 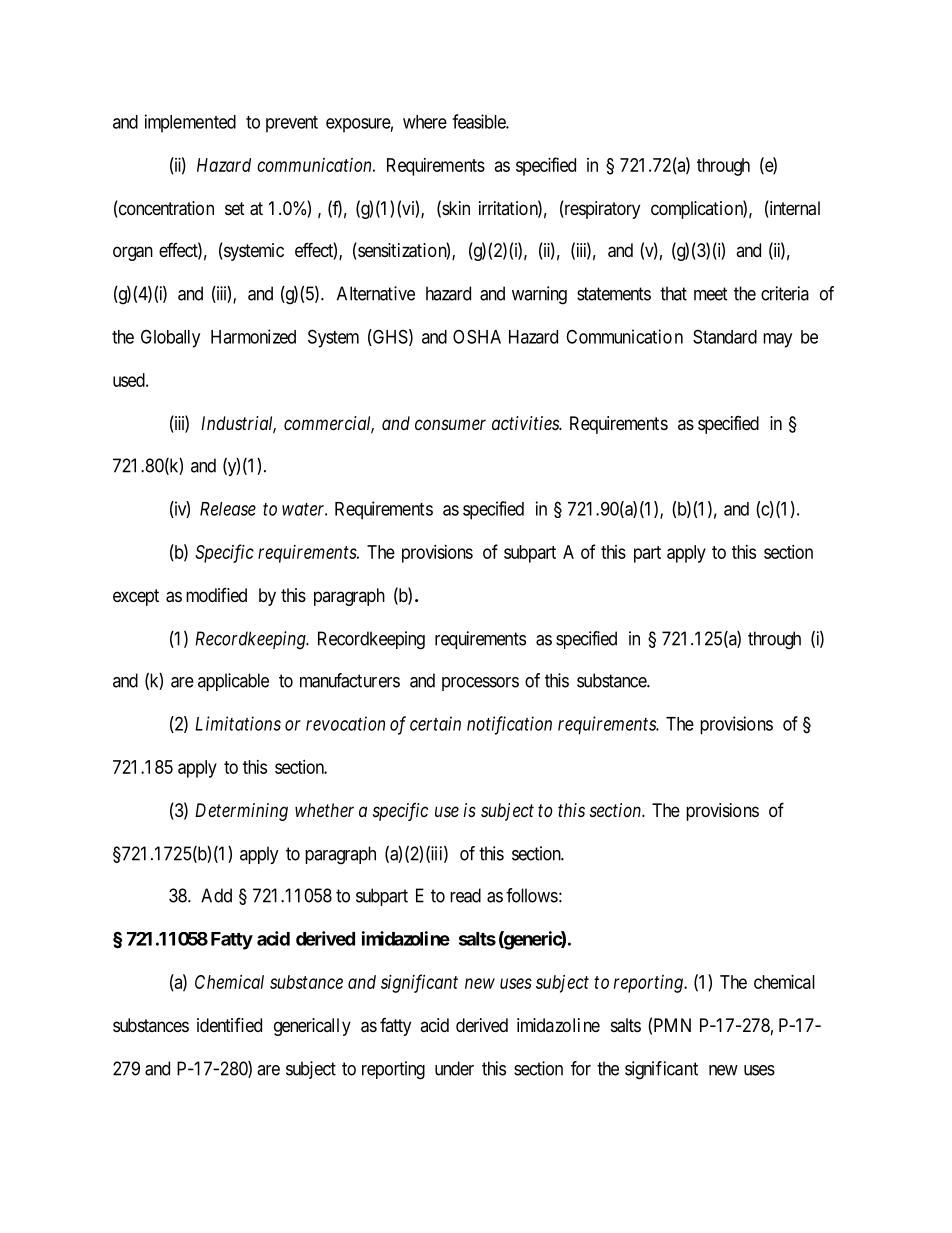 What do you see at coordinates (465, 895) in the page?
I see `read` at bounding box center [465, 895].
